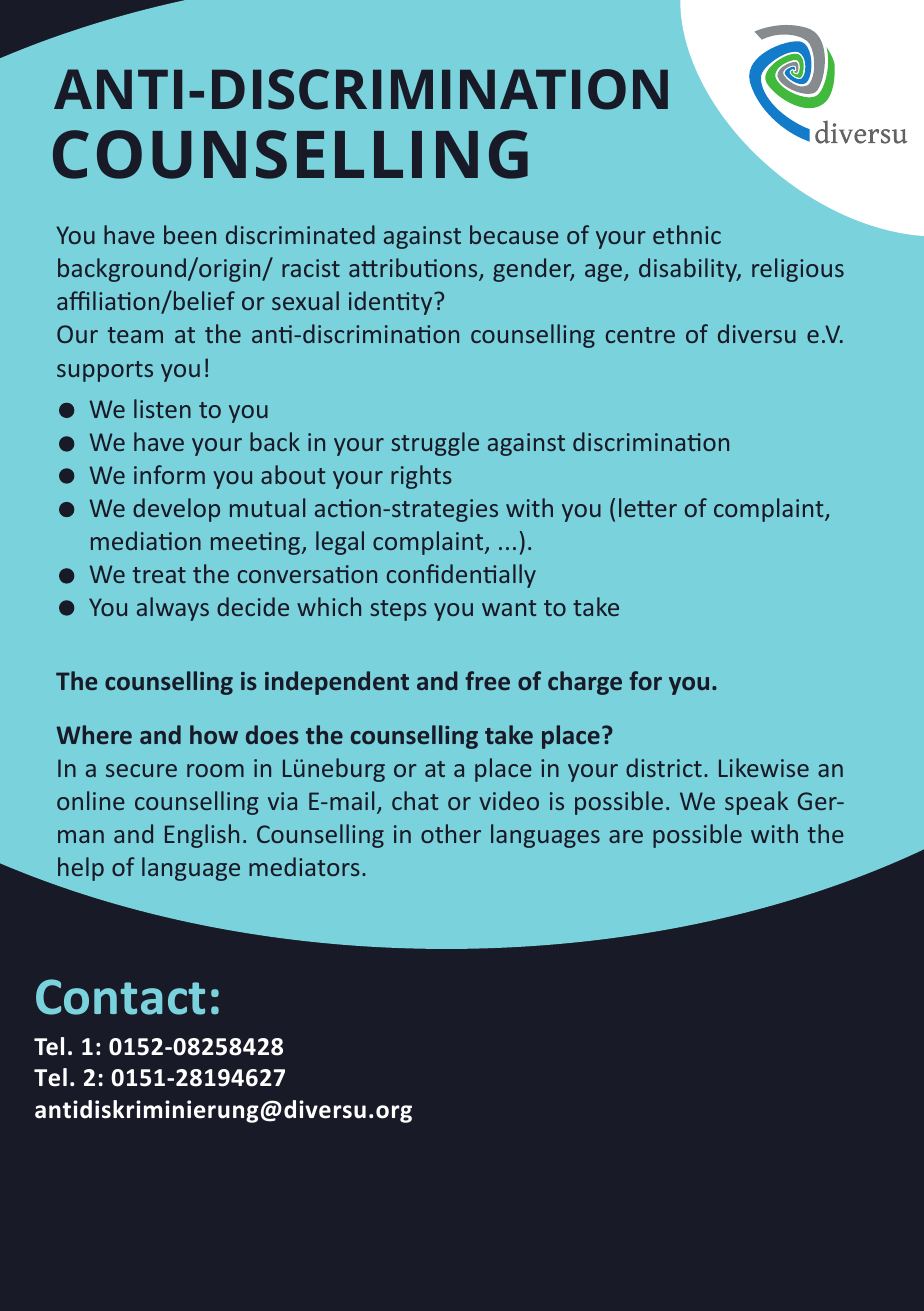  What do you see at coordinates (414, 269) in the document?
I see `attributions` at bounding box center [414, 269].
